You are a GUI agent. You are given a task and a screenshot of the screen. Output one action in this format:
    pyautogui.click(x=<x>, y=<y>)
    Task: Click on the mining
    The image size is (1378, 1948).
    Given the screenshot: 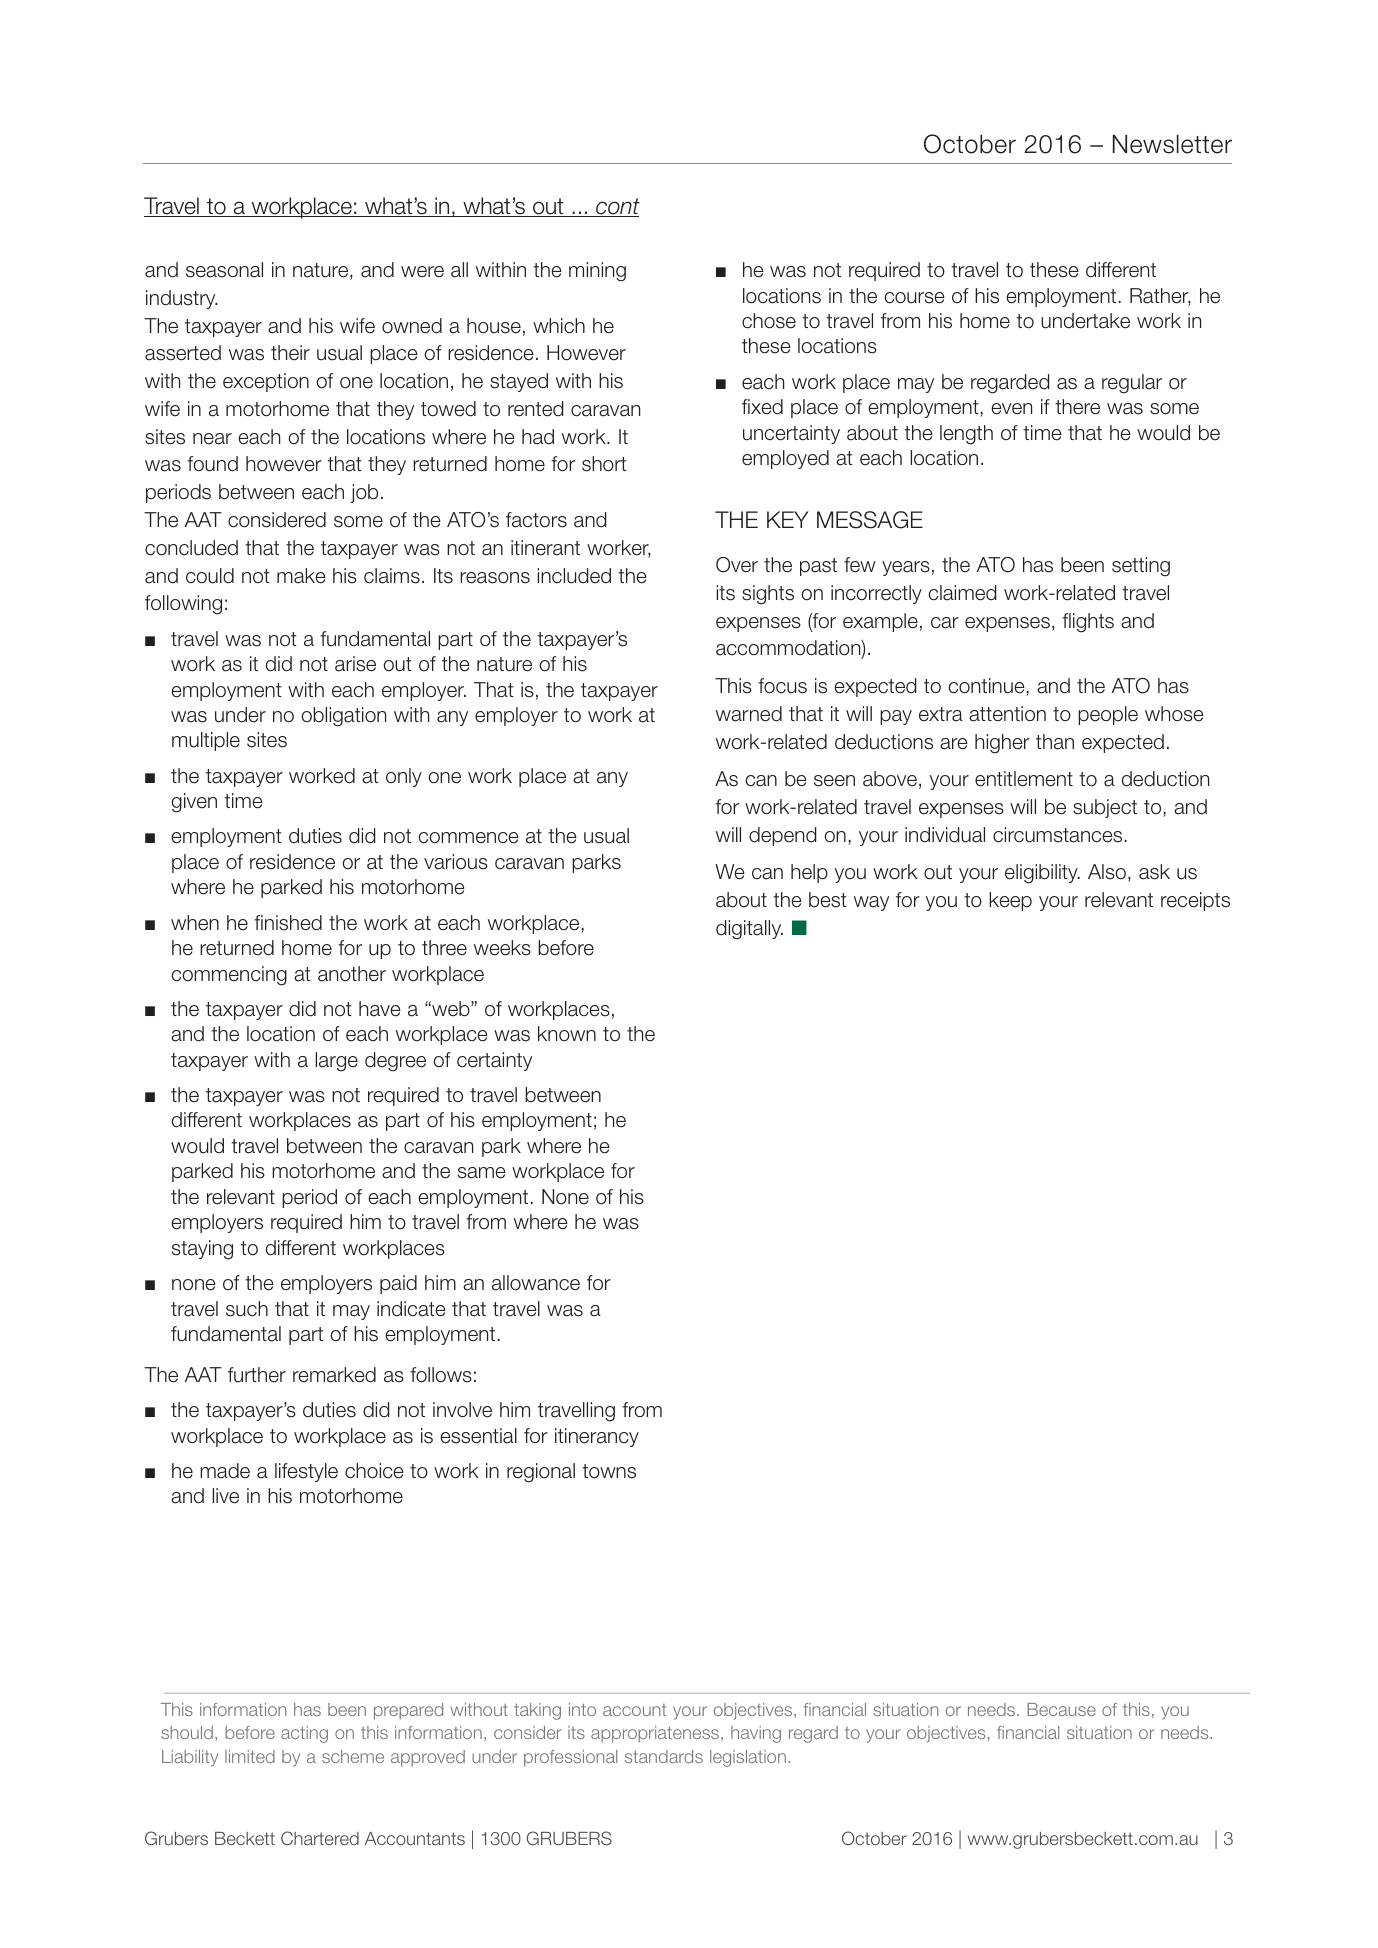 What is the action you would take?
    pyautogui.click(x=597, y=272)
